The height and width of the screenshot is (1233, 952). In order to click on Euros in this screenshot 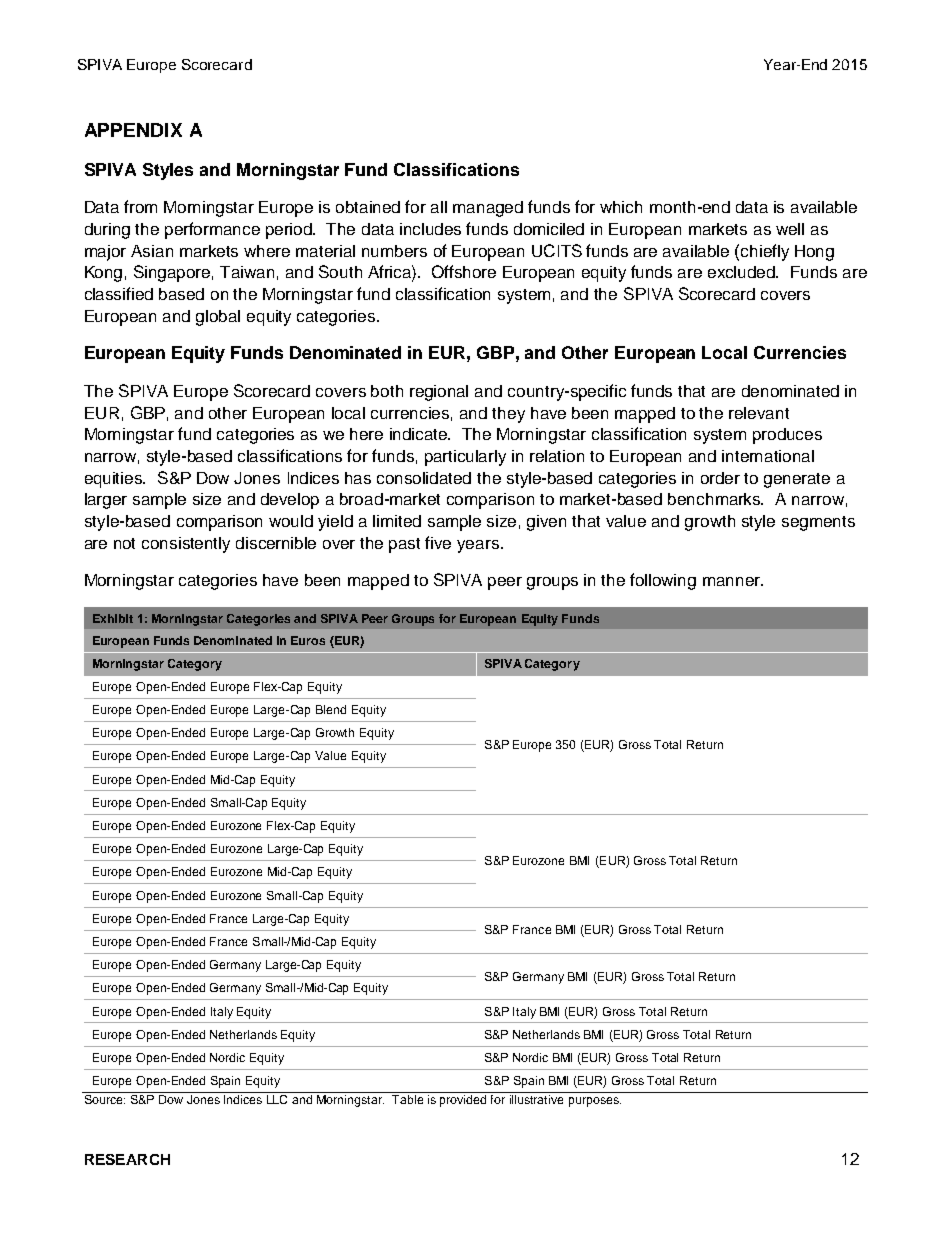, I will do `click(308, 640)`.
